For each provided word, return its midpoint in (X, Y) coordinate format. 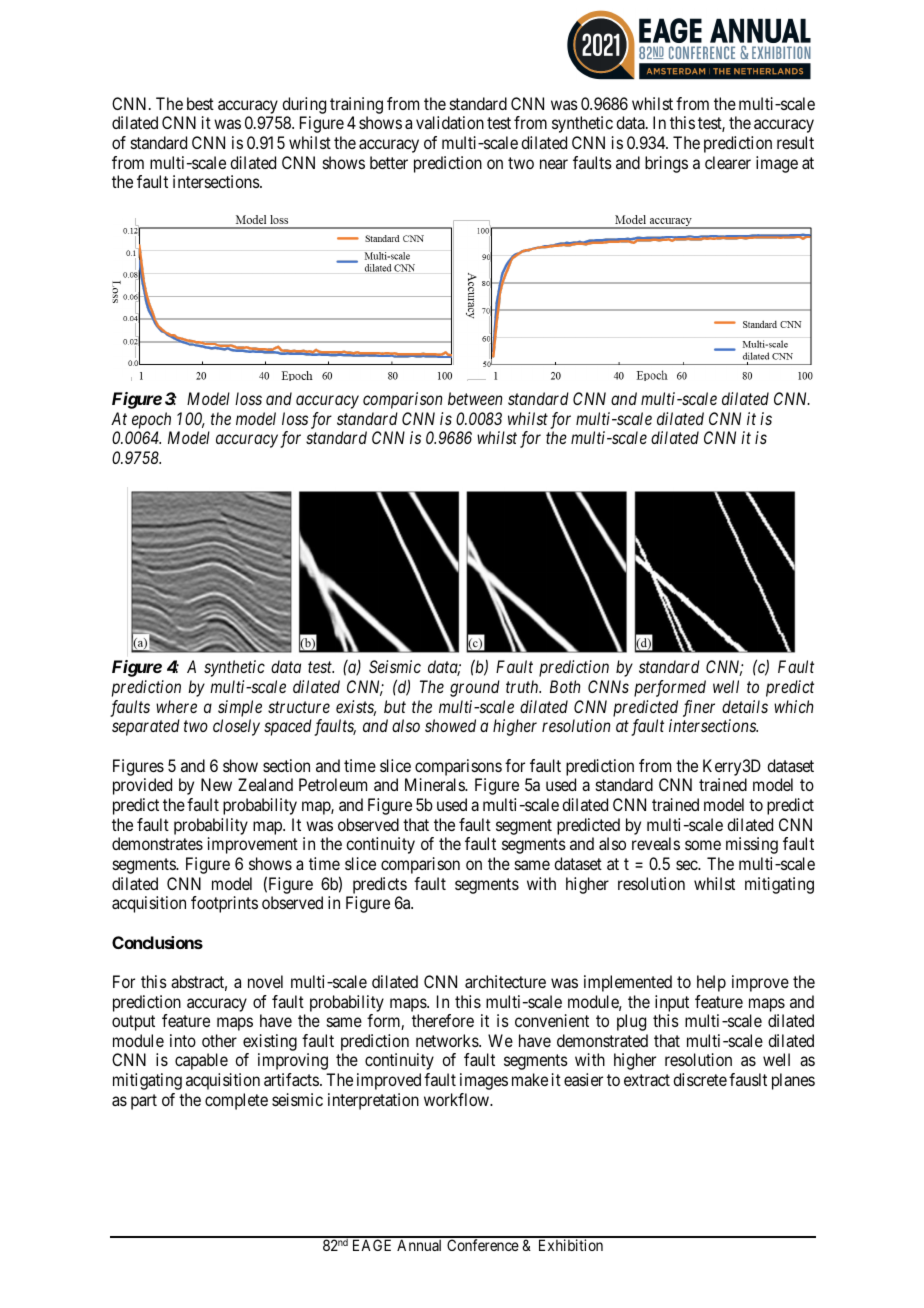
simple (240, 708)
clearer (728, 162)
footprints (224, 904)
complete (236, 1101)
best (200, 103)
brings (666, 164)
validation (450, 122)
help (711, 983)
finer (699, 708)
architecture (505, 981)
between (475, 398)
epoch (151, 420)
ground (475, 688)
